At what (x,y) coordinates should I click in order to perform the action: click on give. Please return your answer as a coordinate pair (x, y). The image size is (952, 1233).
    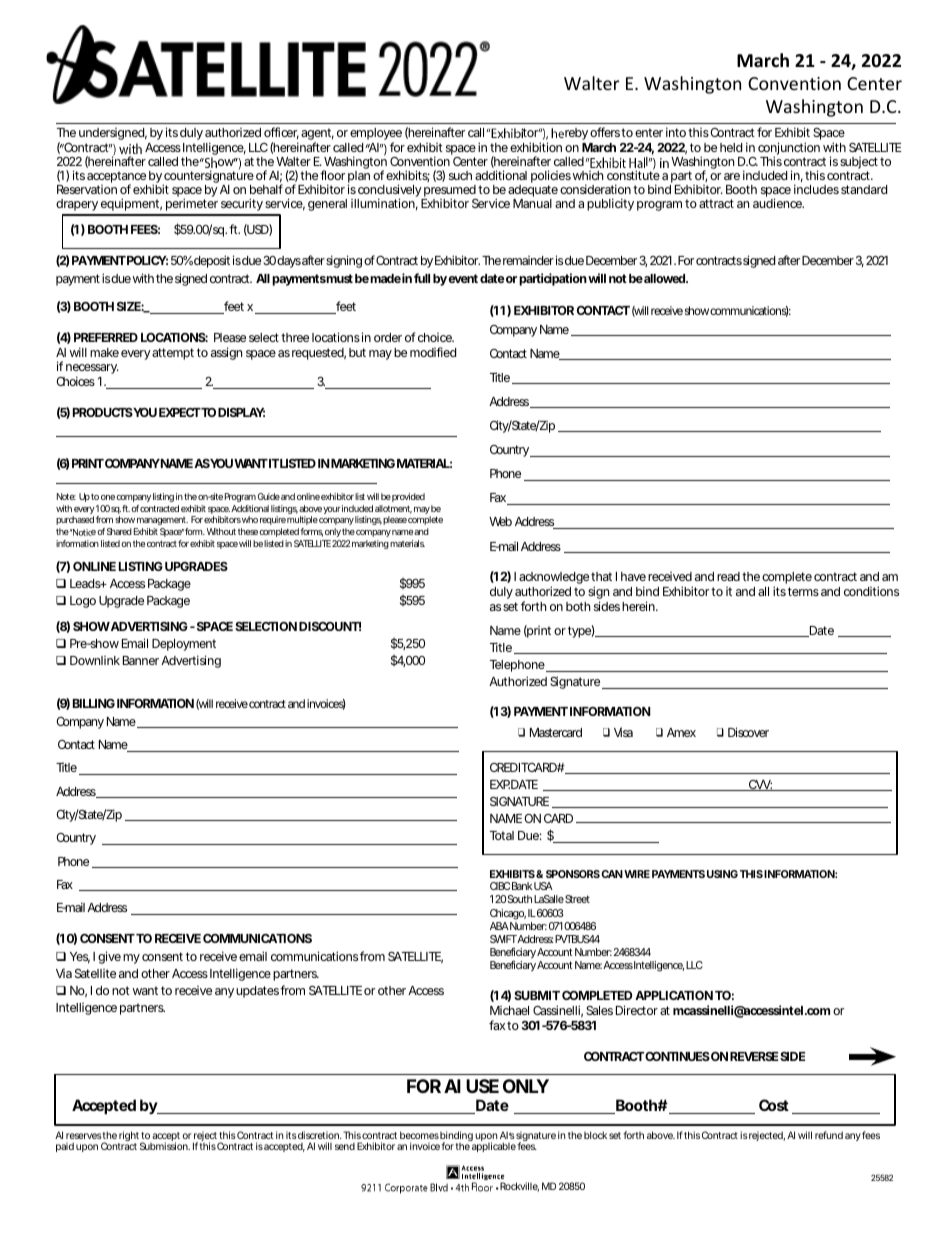
    Looking at the image, I should click on (109, 957).
